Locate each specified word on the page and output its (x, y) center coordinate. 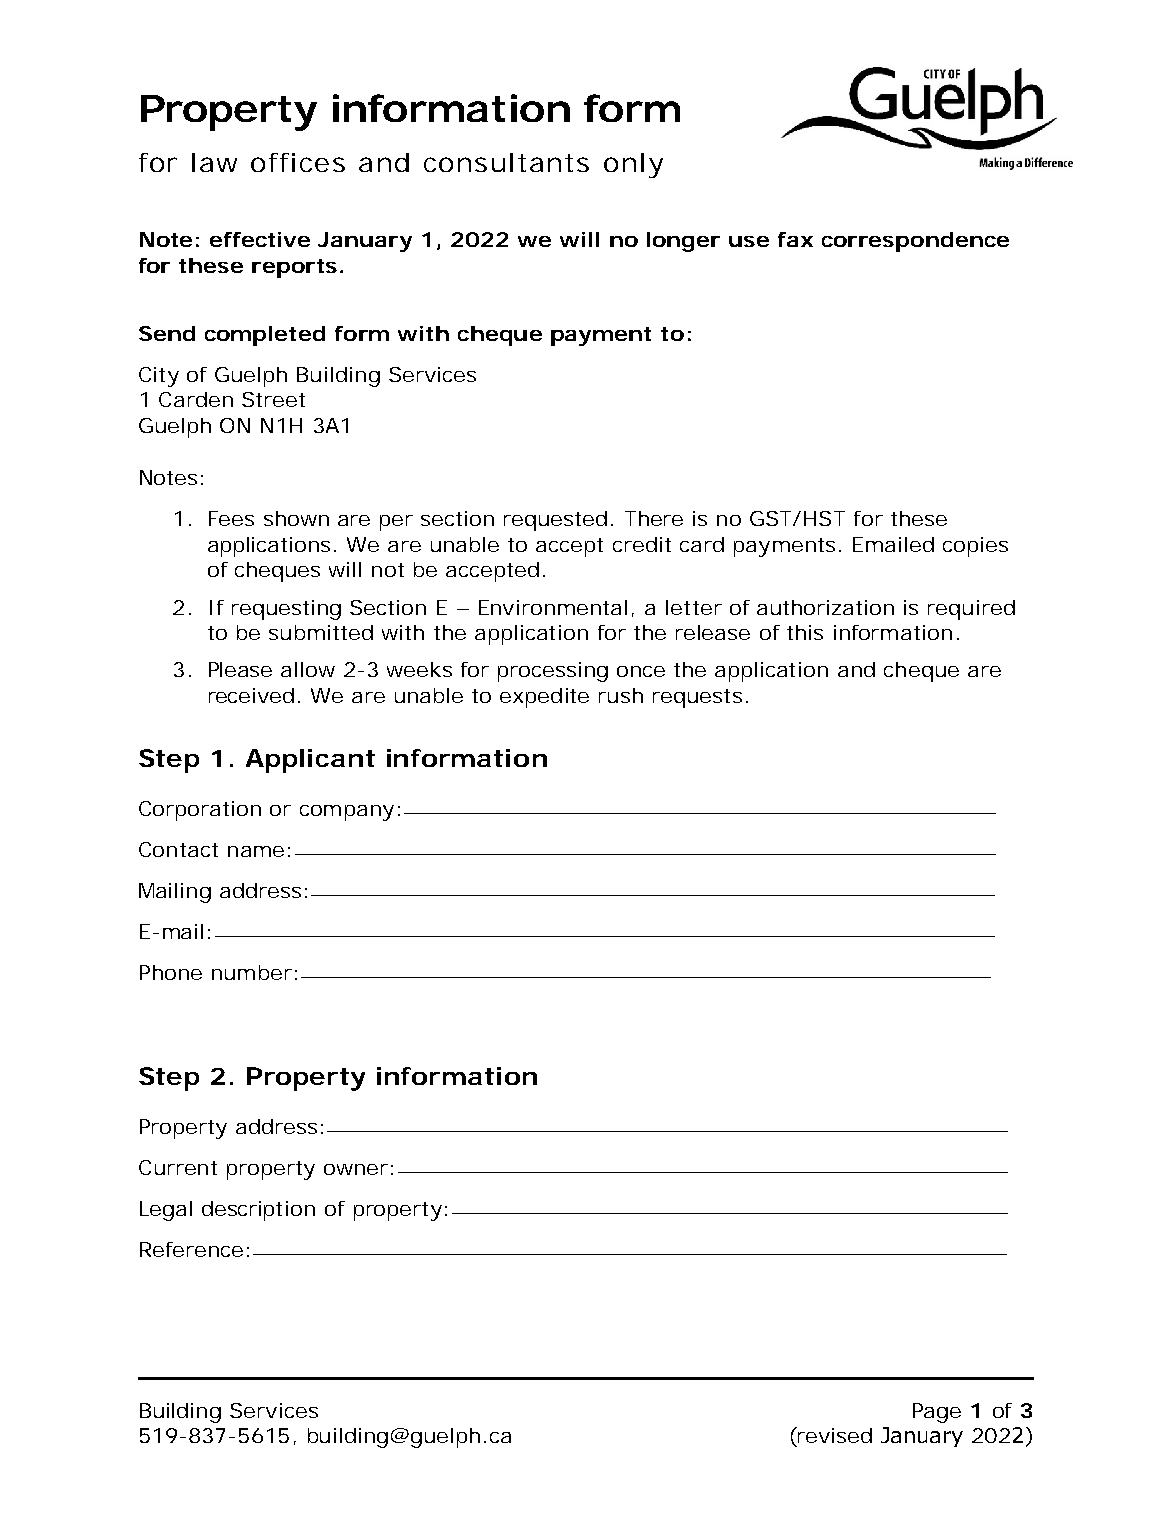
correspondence (915, 242)
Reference (191, 1249)
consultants (506, 162)
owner (356, 1169)
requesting (286, 610)
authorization (825, 607)
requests (697, 698)
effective (260, 239)
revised (834, 1435)
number (252, 972)
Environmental (553, 607)
